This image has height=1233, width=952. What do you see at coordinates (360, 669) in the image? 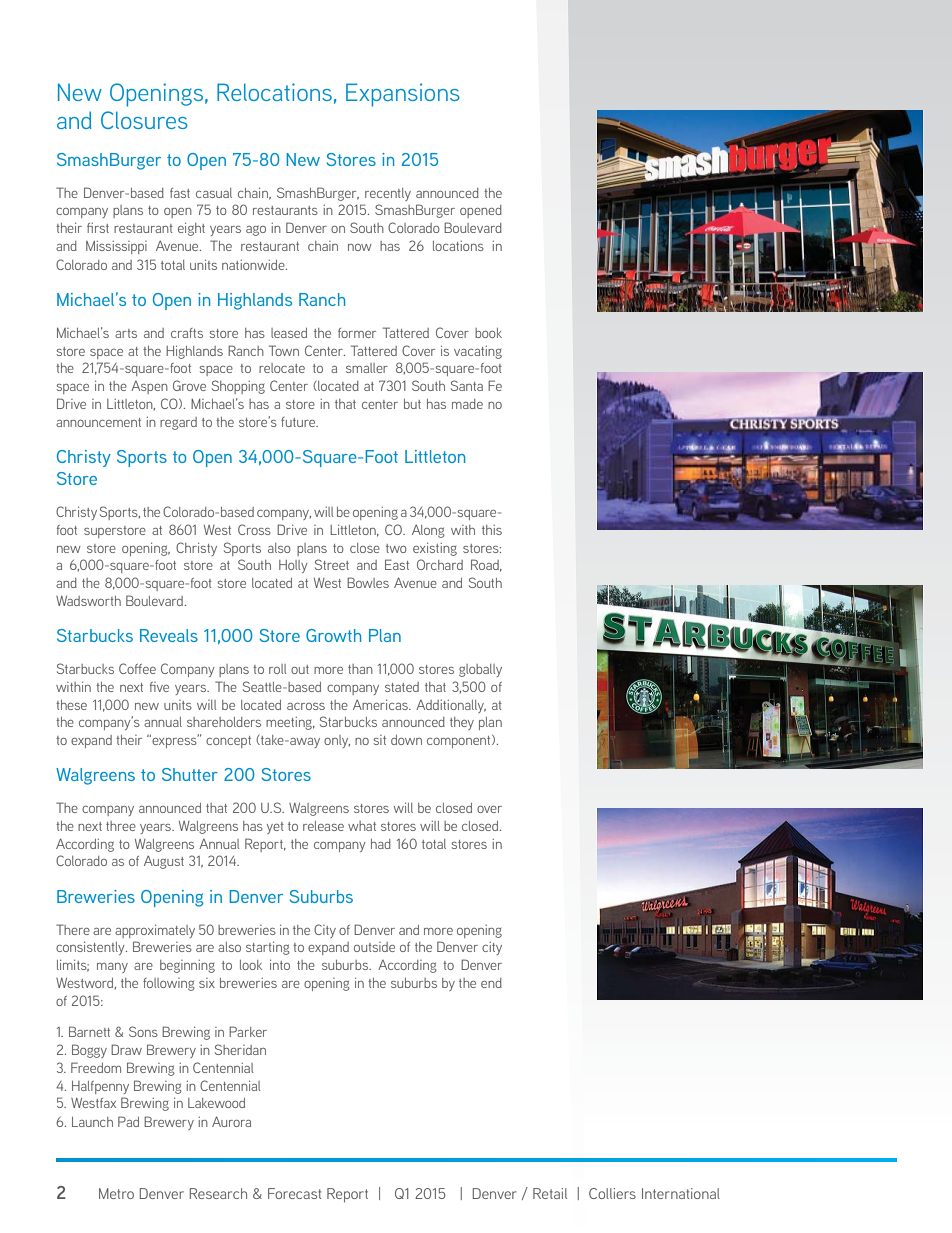
I see `than` at bounding box center [360, 669].
